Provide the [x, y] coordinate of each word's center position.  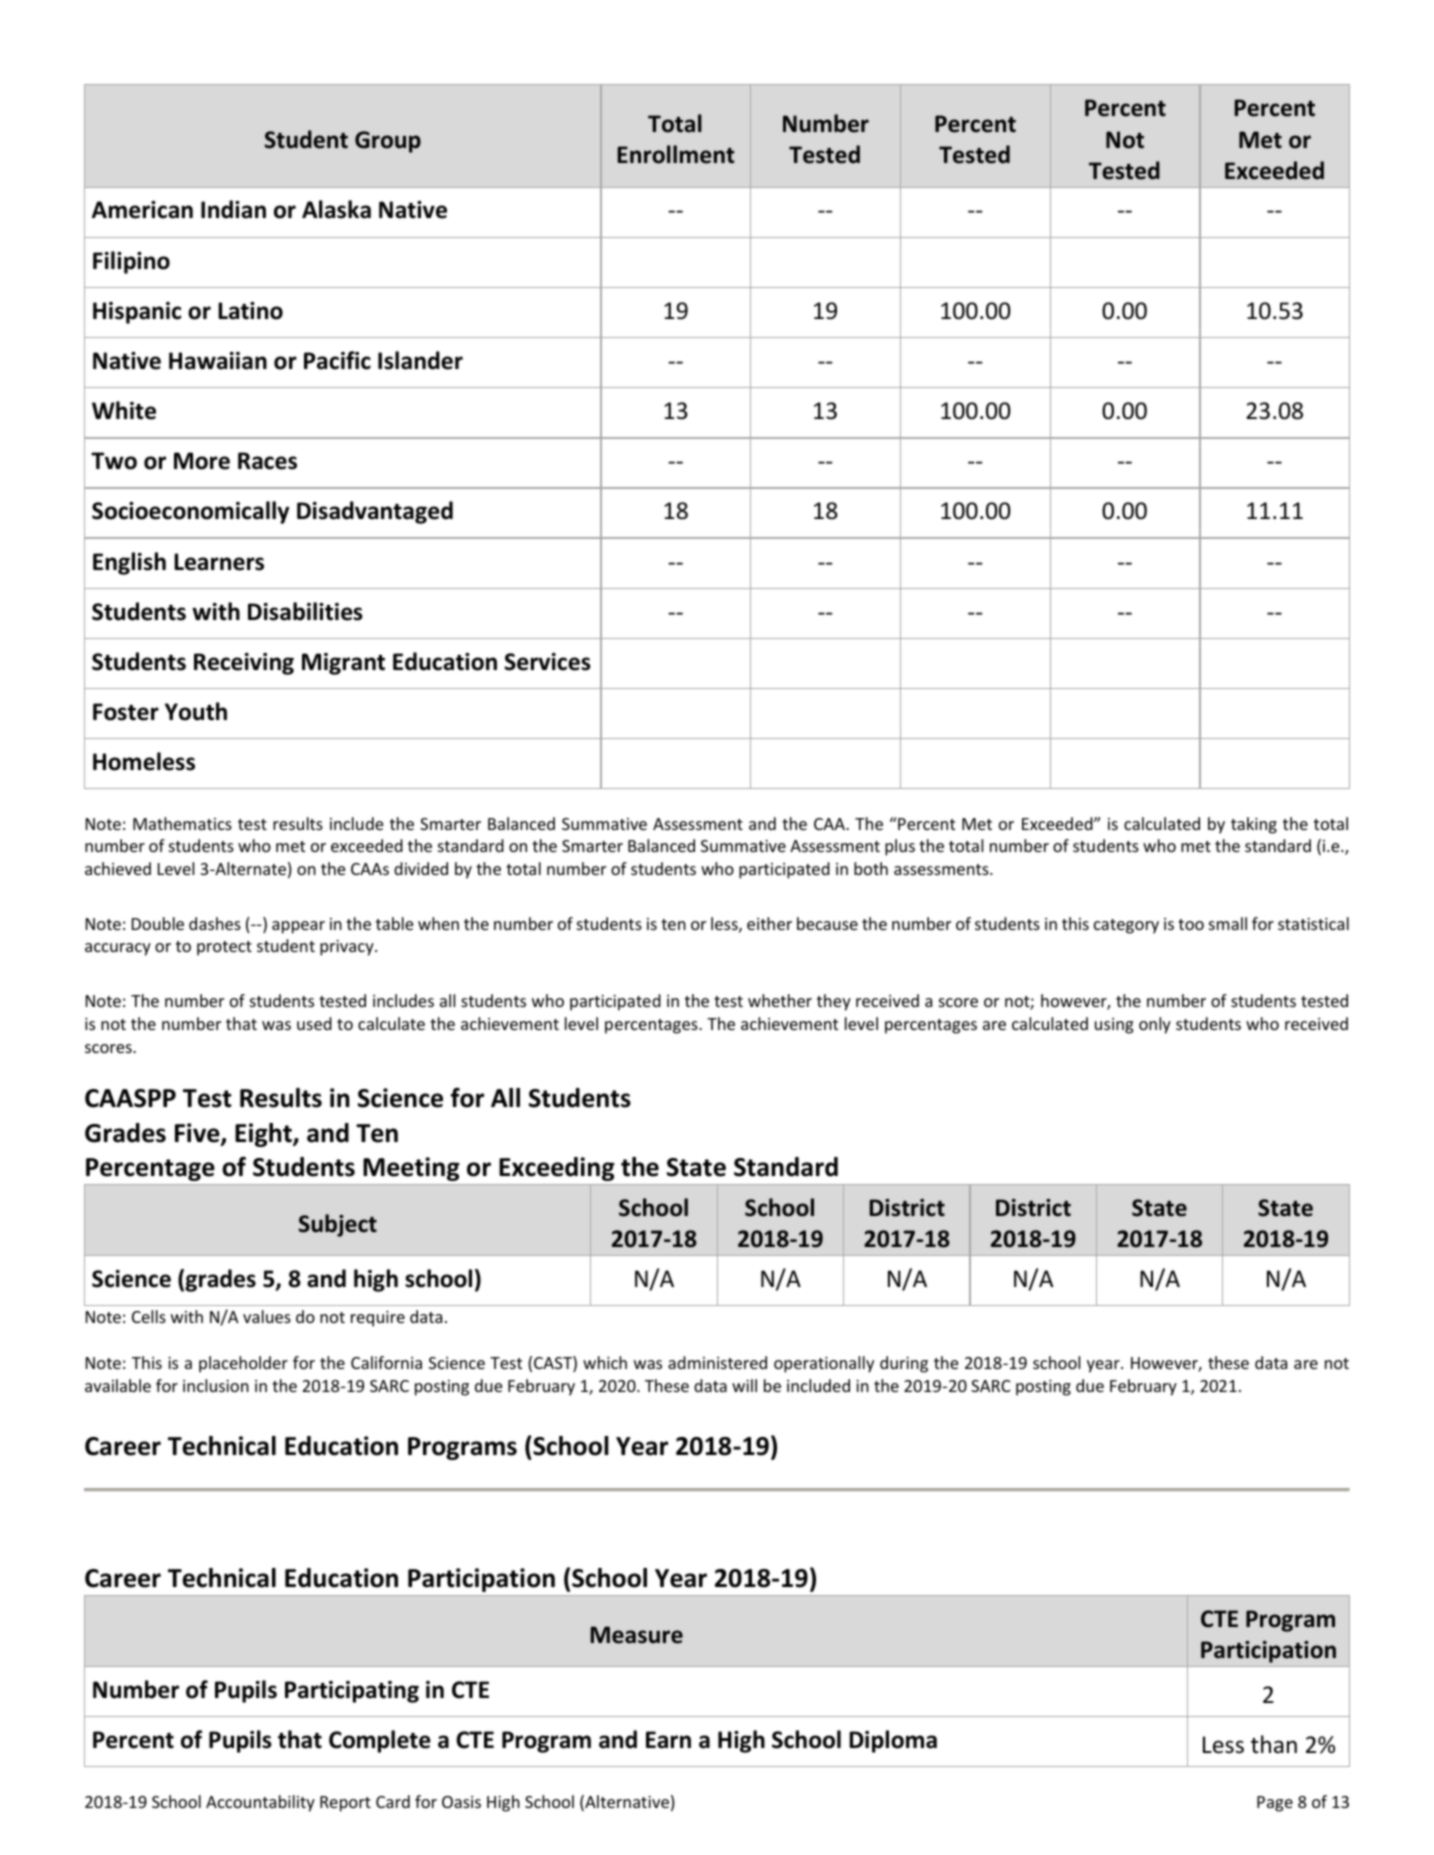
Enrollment [676, 154]
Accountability [260, 1803]
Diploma [893, 1741]
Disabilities [305, 611]
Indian [233, 209]
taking [1254, 825]
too [1191, 924]
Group [388, 142]
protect [224, 948]
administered [717, 1362]
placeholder [243, 1364]
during [904, 1364]
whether [780, 1000]
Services [547, 662]
